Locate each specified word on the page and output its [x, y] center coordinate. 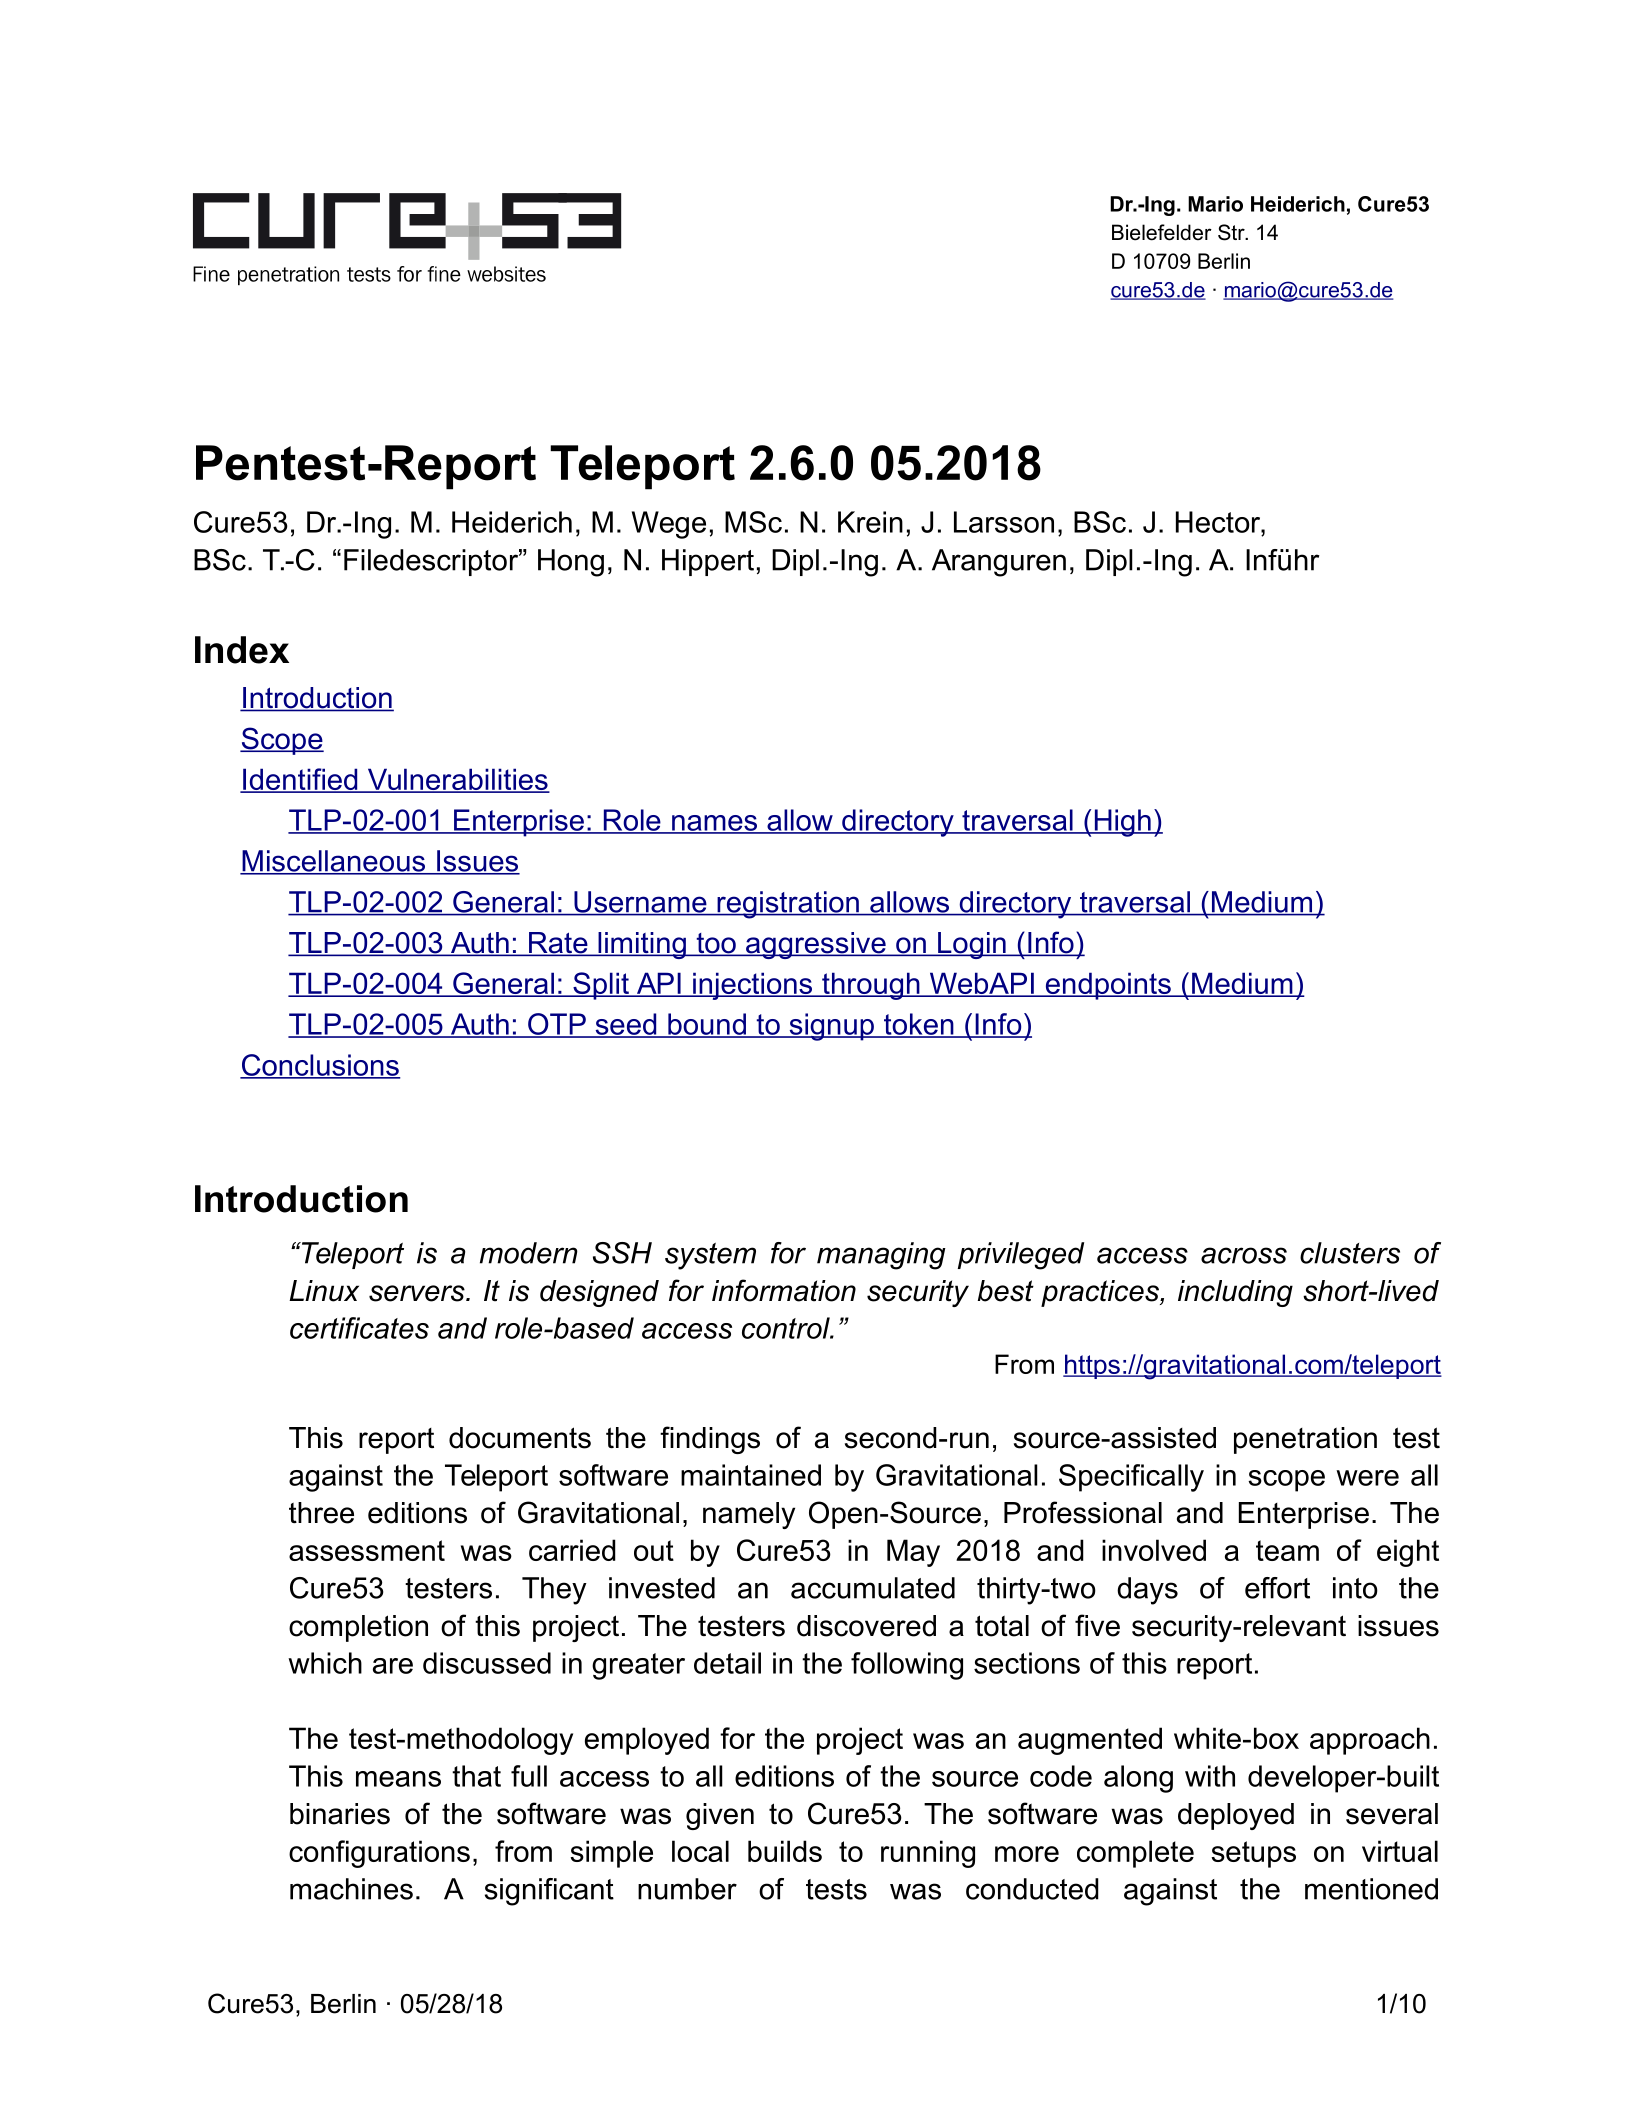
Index [242, 650]
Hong [571, 563]
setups [1253, 1854]
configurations [379, 1854]
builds [785, 1851]
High [1122, 823]
